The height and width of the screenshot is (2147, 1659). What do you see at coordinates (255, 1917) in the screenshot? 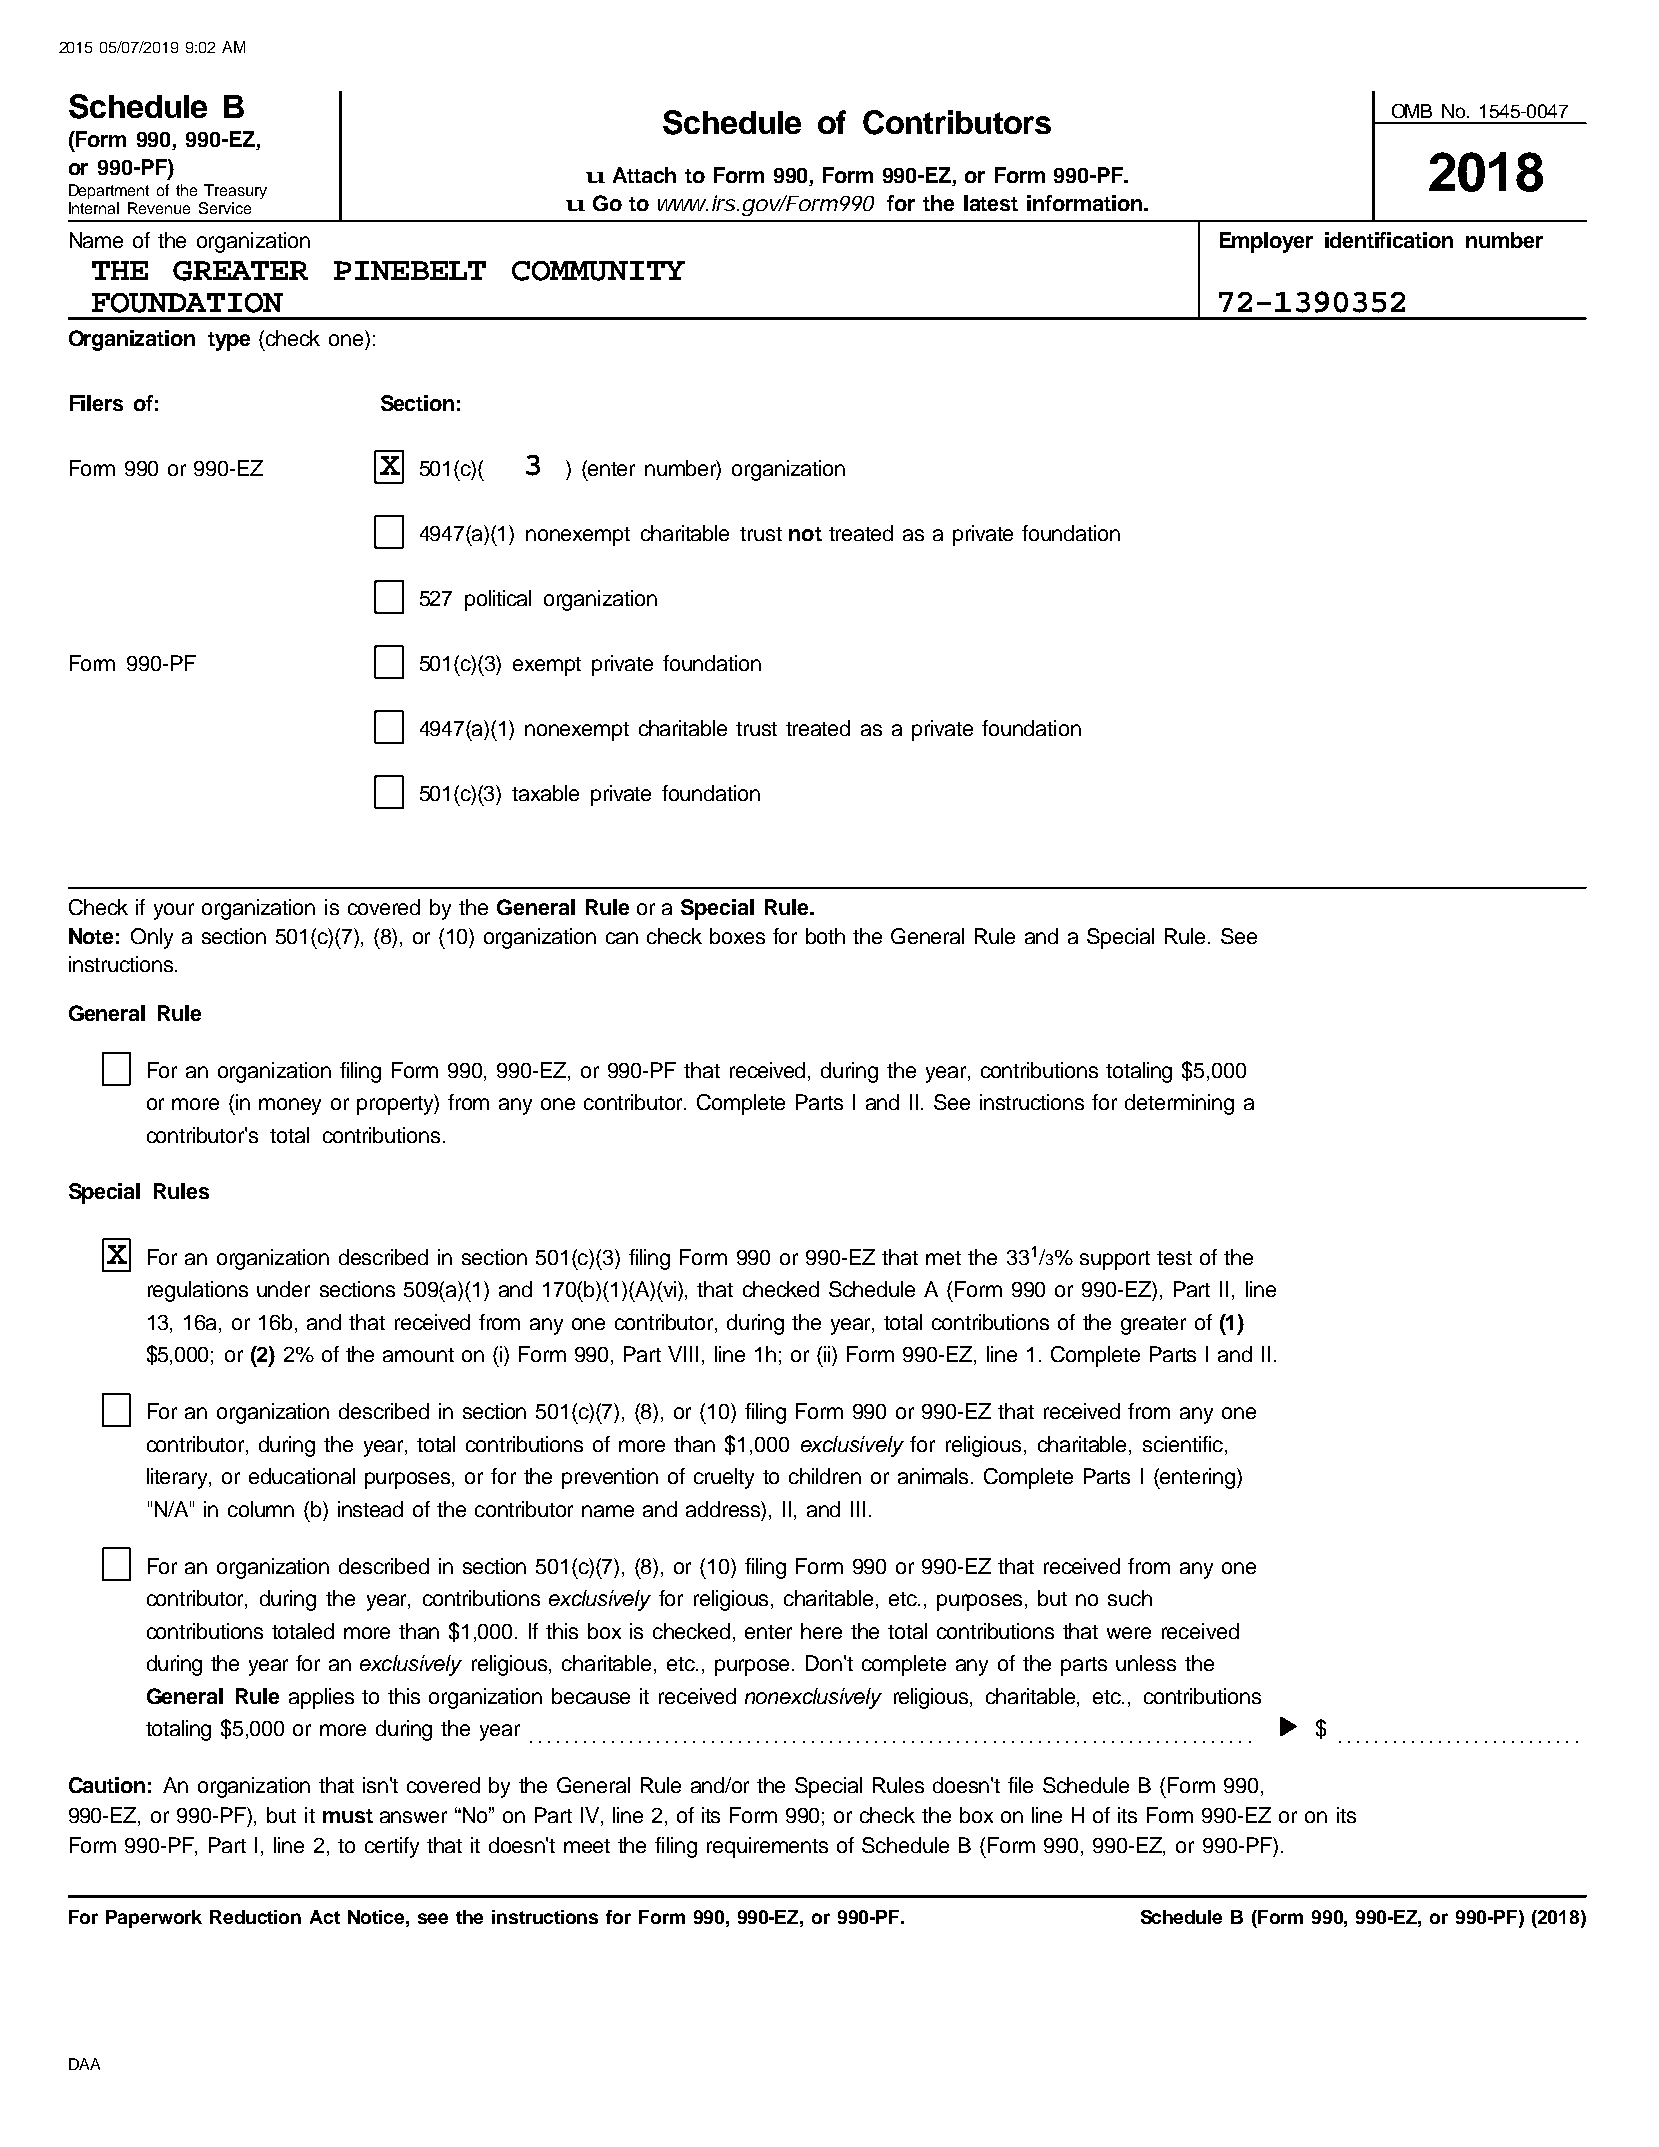
I see `Reduction` at bounding box center [255, 1917].
